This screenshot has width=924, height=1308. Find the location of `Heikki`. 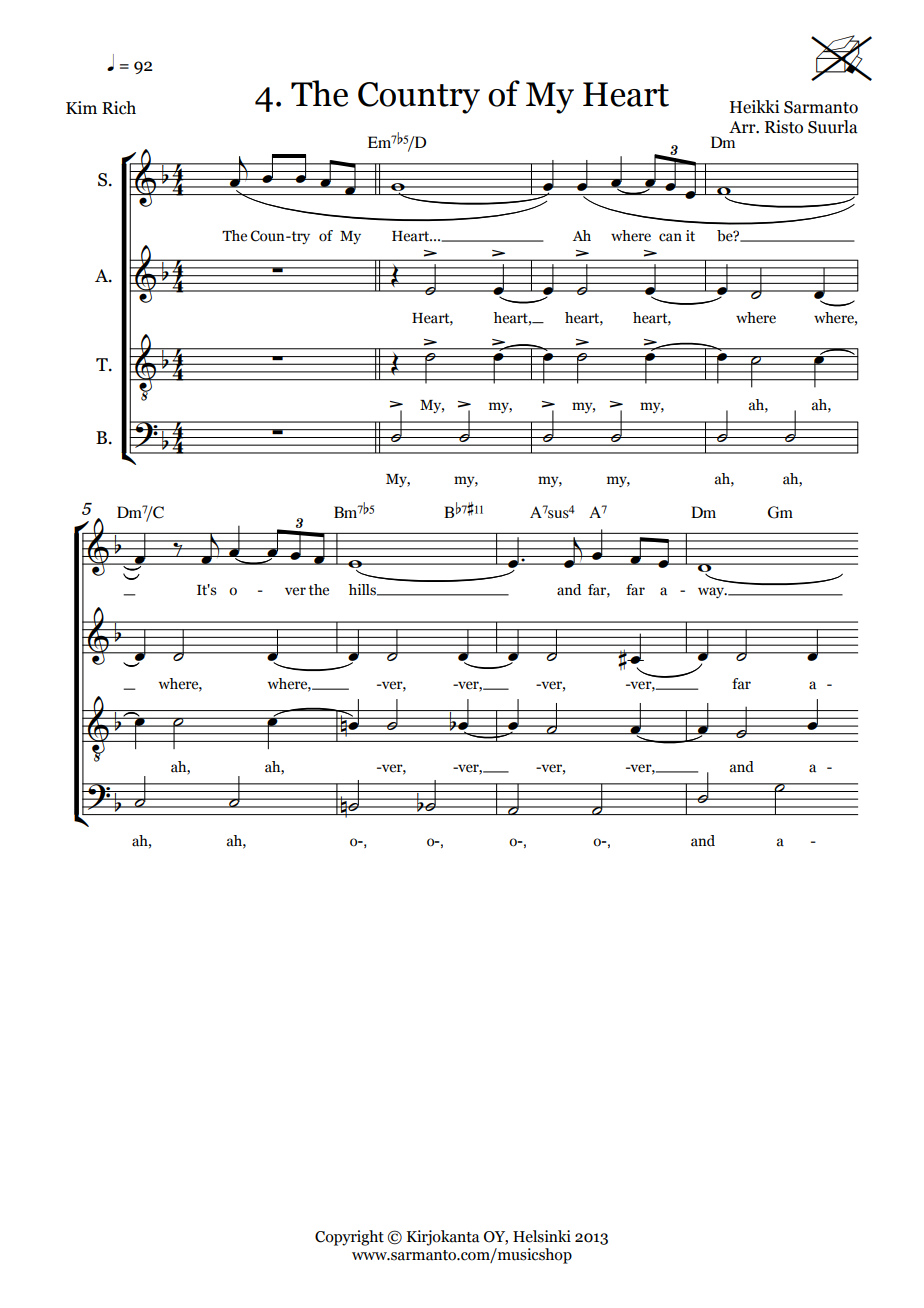

Heikki is located at coordinates (755, 107).
